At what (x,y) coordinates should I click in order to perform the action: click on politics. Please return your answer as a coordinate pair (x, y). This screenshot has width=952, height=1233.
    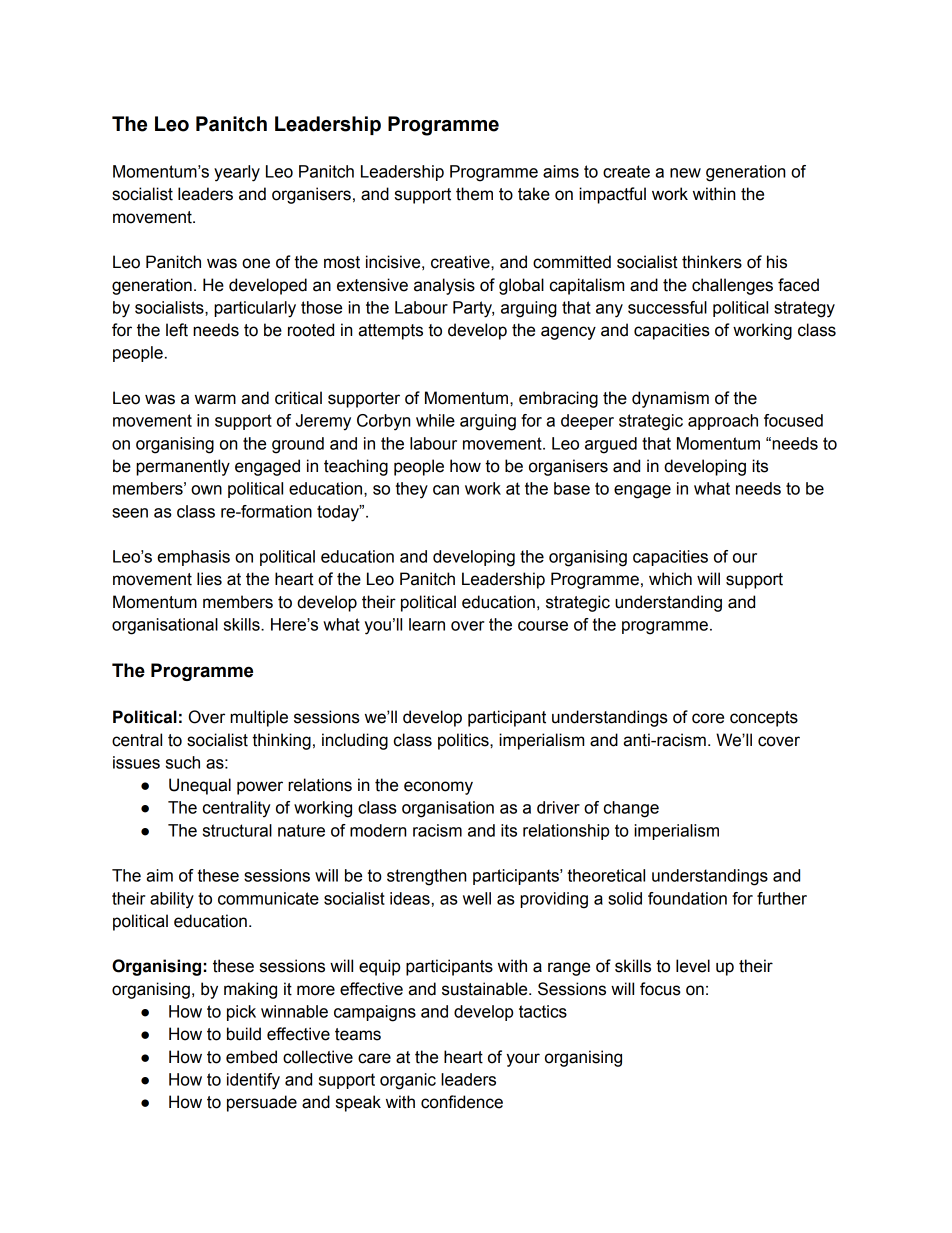
    Looking at the image, I should click on (464, 741).
